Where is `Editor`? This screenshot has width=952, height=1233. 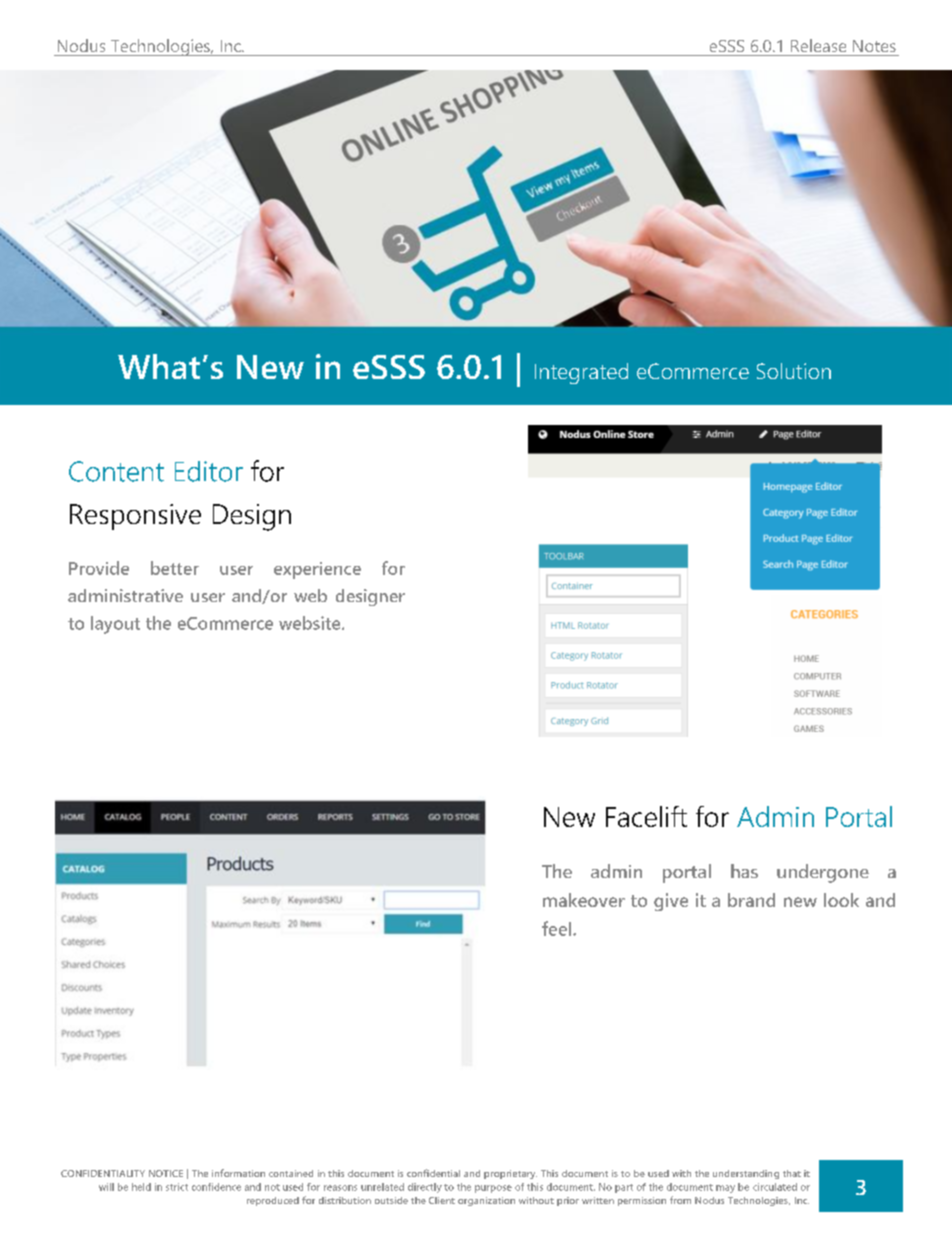 Editor is located at coordinates (209, 471).
